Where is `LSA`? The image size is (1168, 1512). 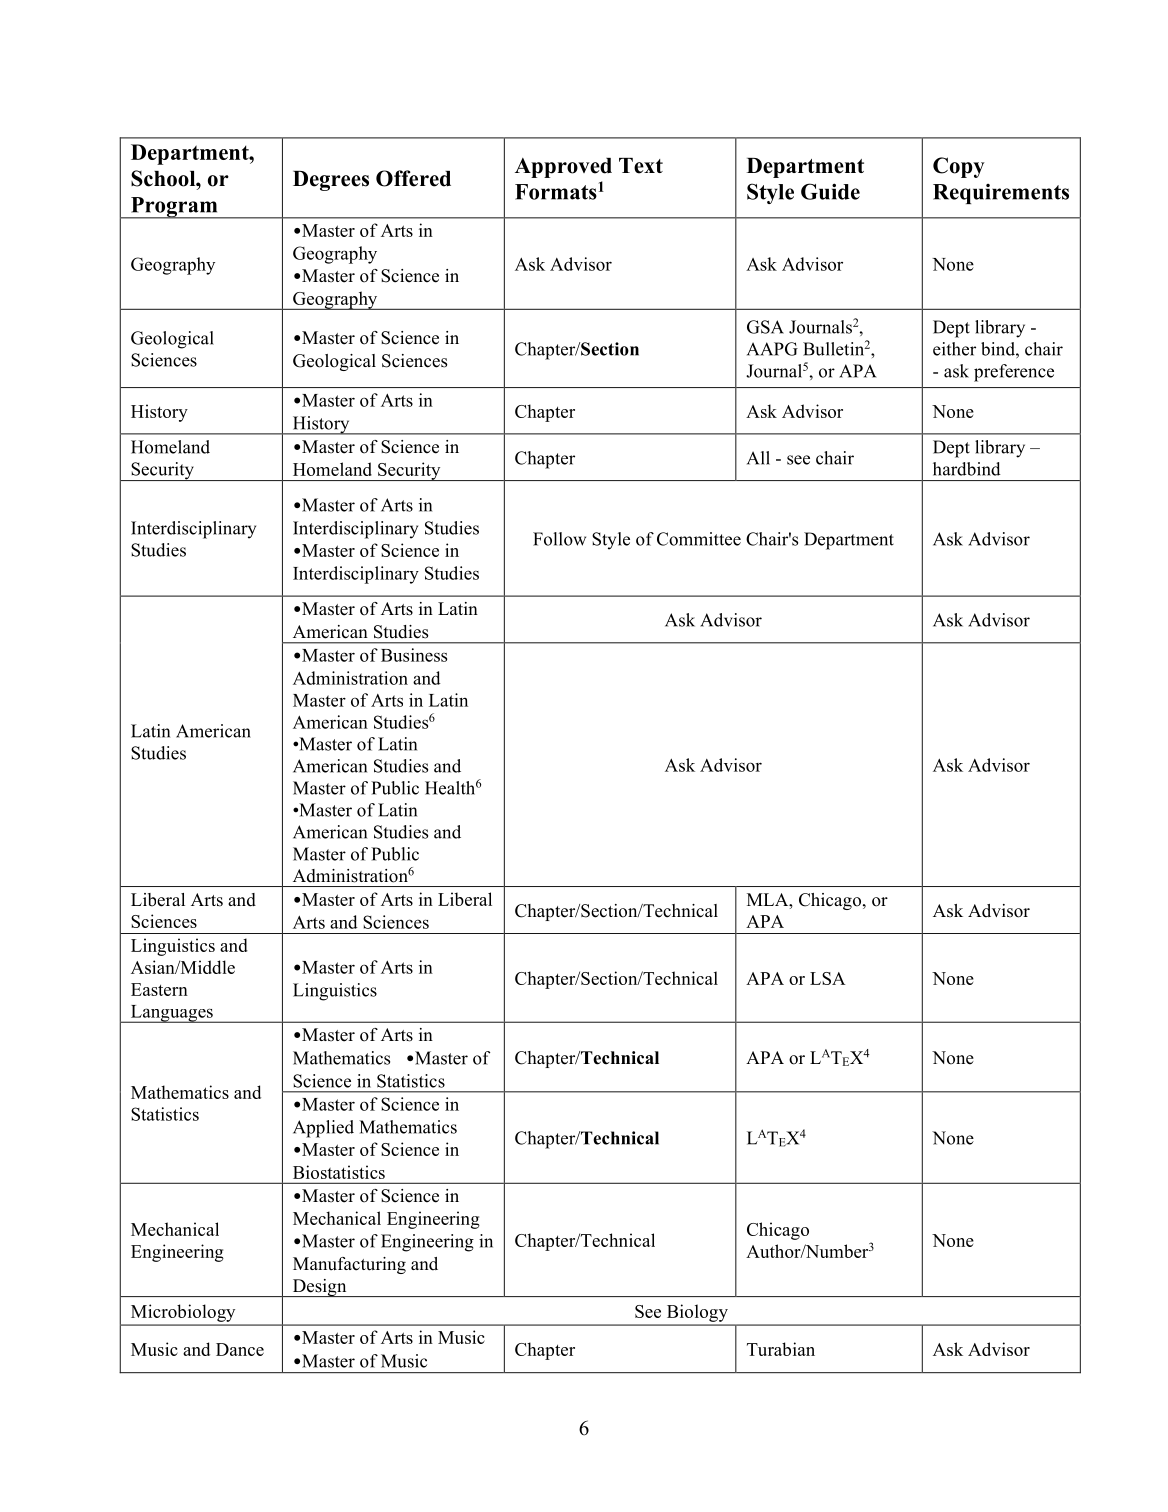
LSA is located at coordinates (828, 978).
